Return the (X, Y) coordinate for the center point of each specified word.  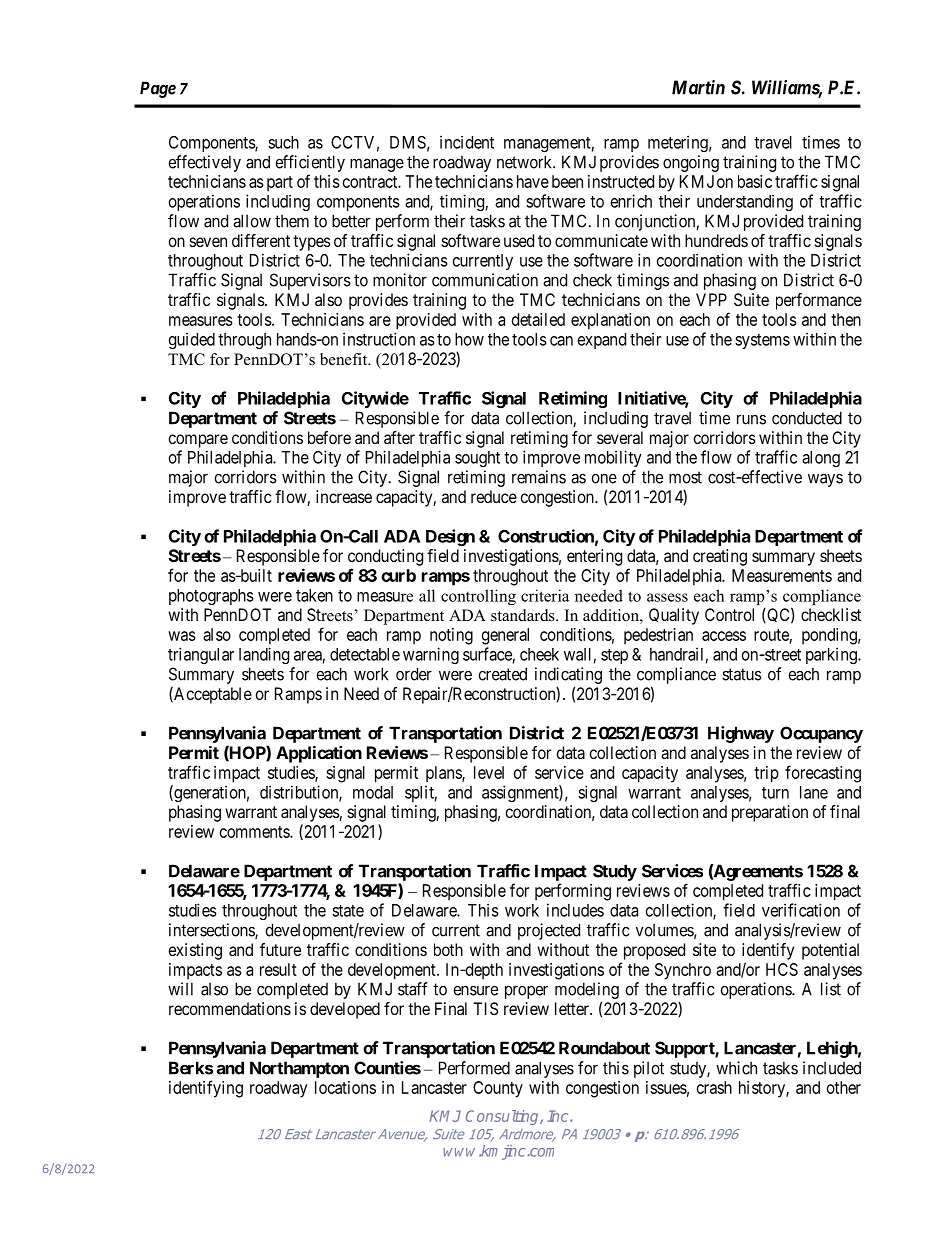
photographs (211, 597)
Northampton (299, 1069)
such (283, 142)
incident (467, 142)
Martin (698, 87)
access (724, 636)
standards (524, 615)
